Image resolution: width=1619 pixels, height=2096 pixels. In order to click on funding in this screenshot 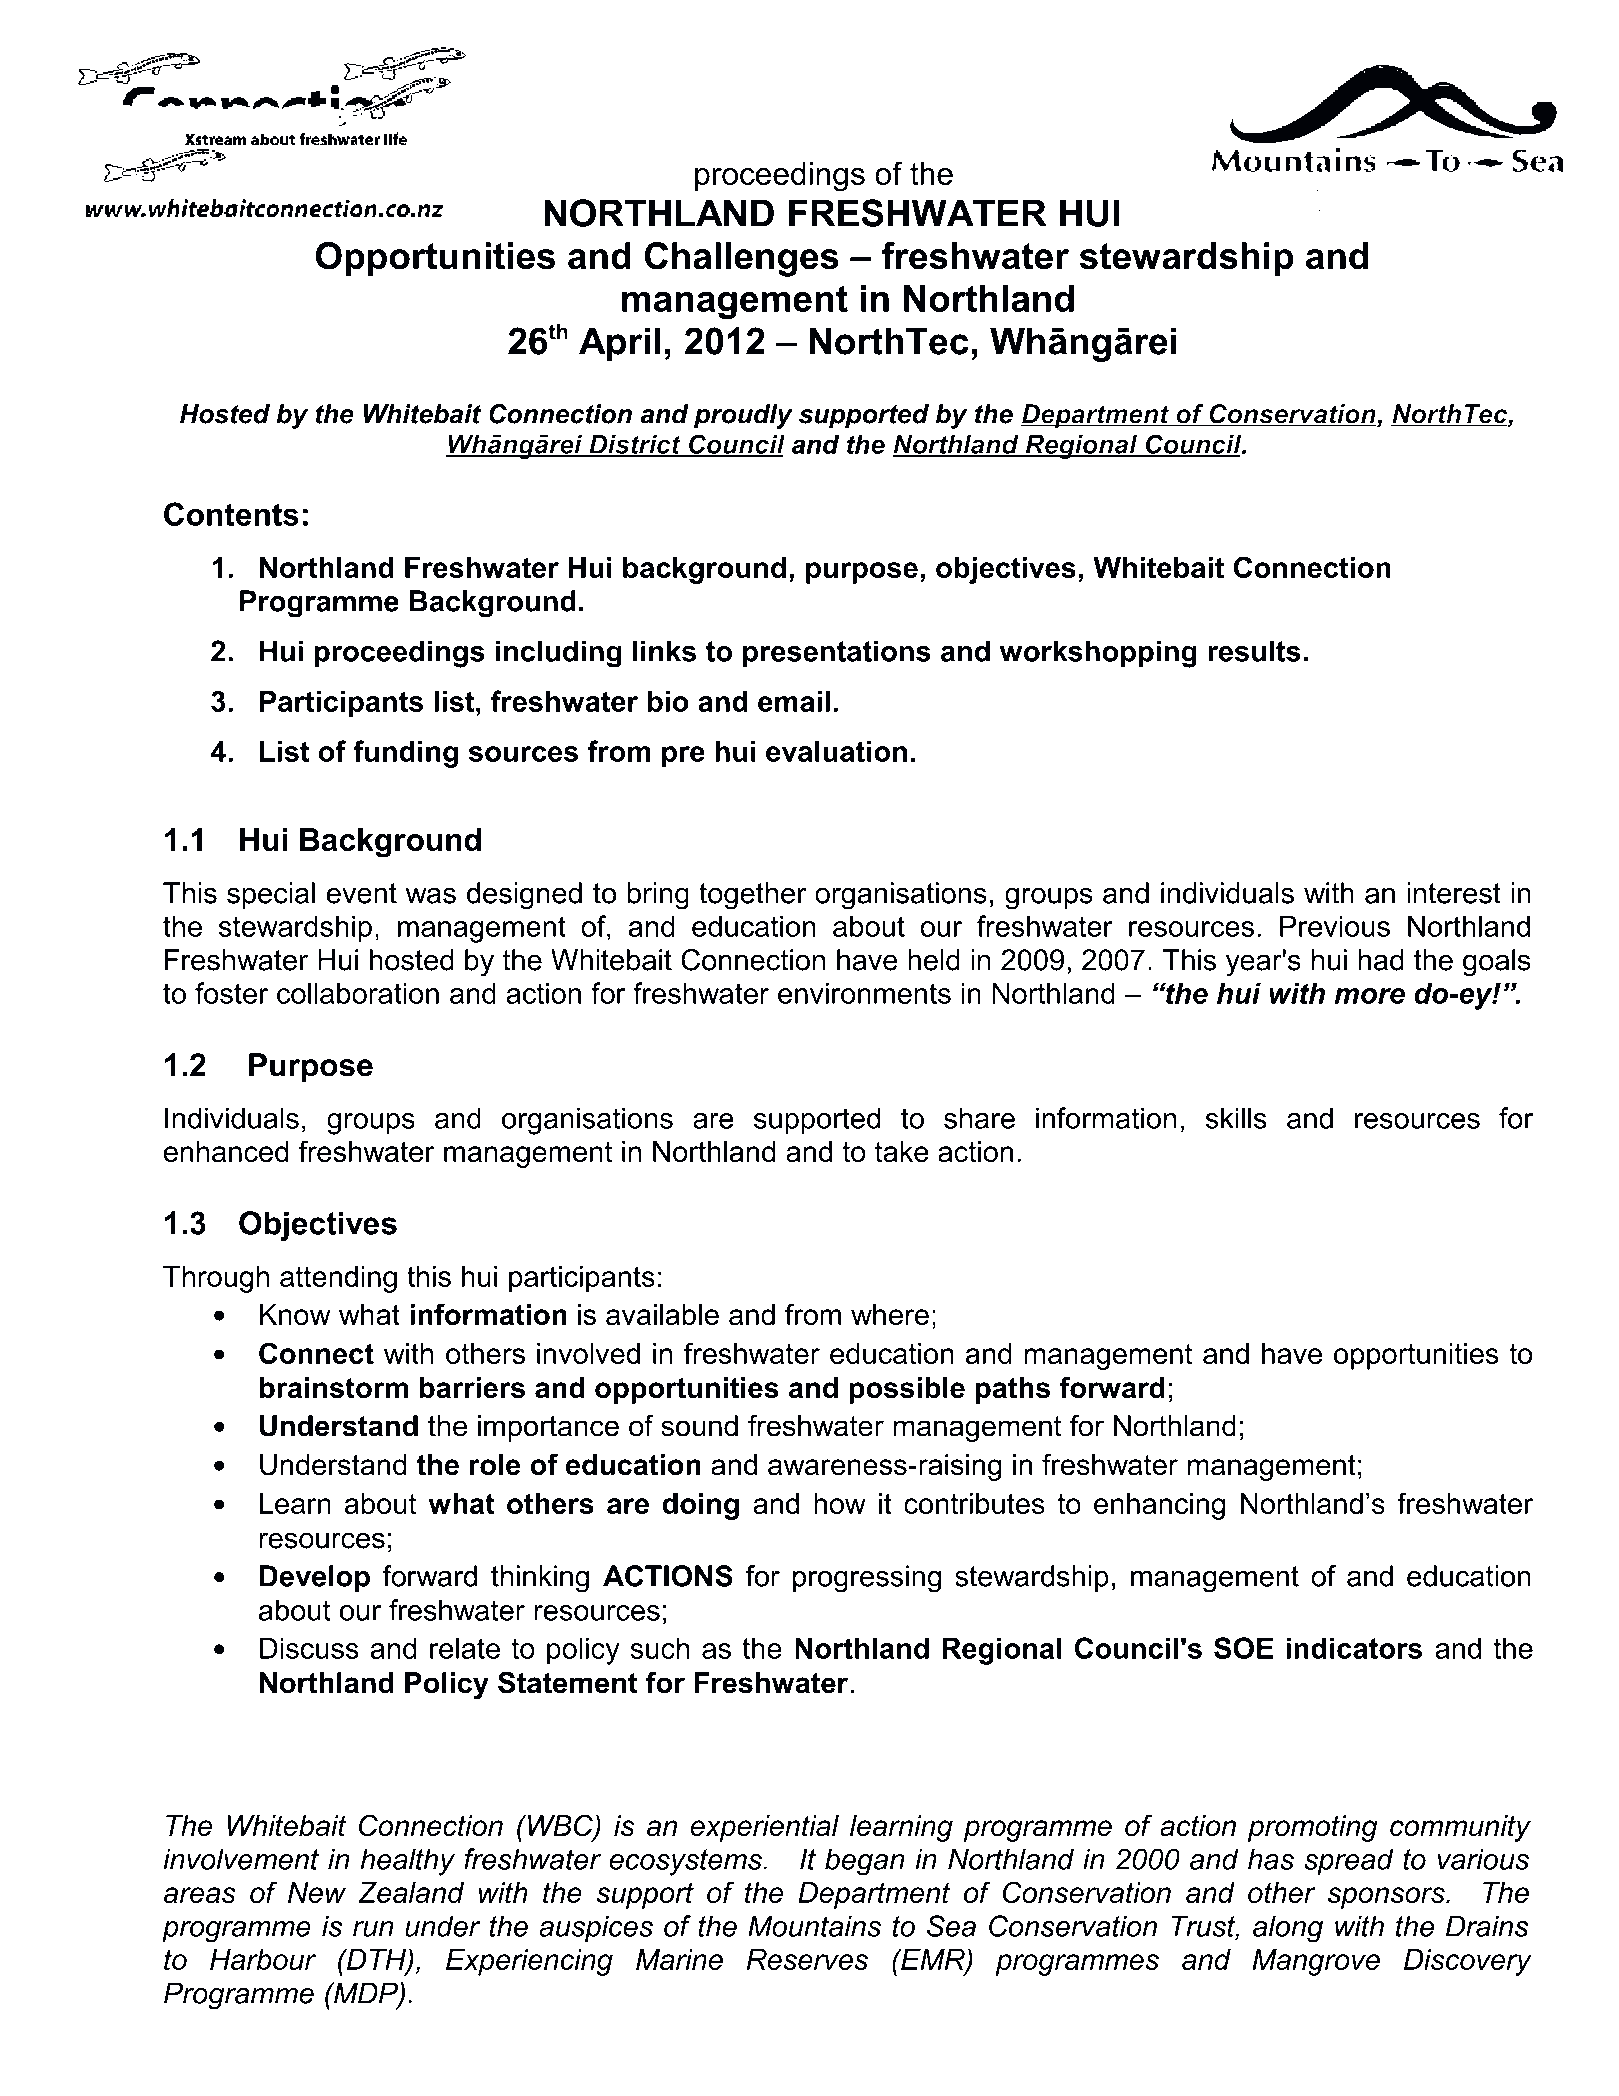, I will do `click(405, 754)`.
